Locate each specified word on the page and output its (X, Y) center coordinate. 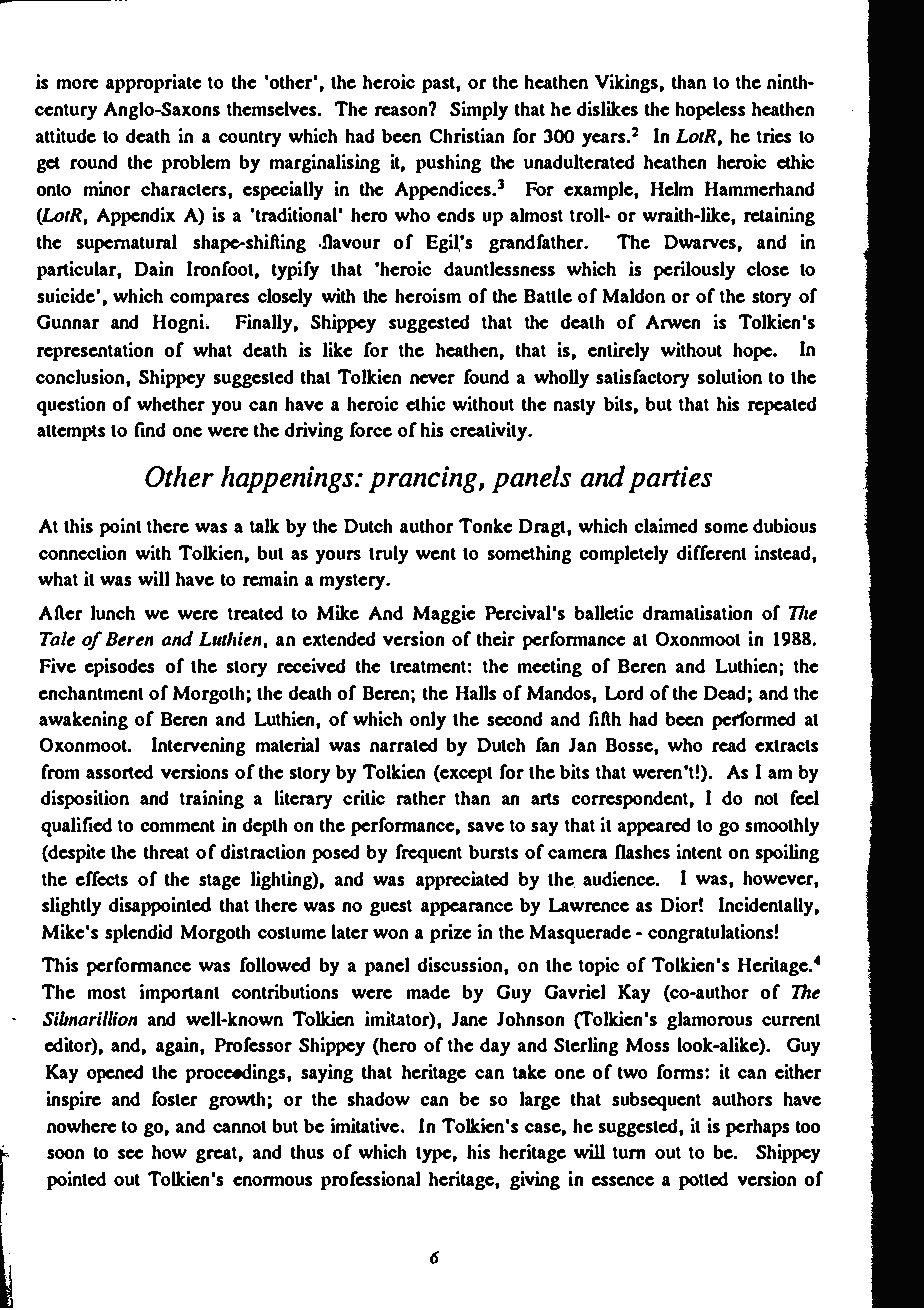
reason (402, 110)
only (428, 721)
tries (774, 135)
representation (95, 352)
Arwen (673, 322)
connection (83, 552)
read (729, 744)
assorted (119, 771)
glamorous (710, 1021)
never (432, 379)
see (131, 1154)
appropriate (154, 84)
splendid (139, 934)
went (436, 553)
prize (451, 934)
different (712, 552)
